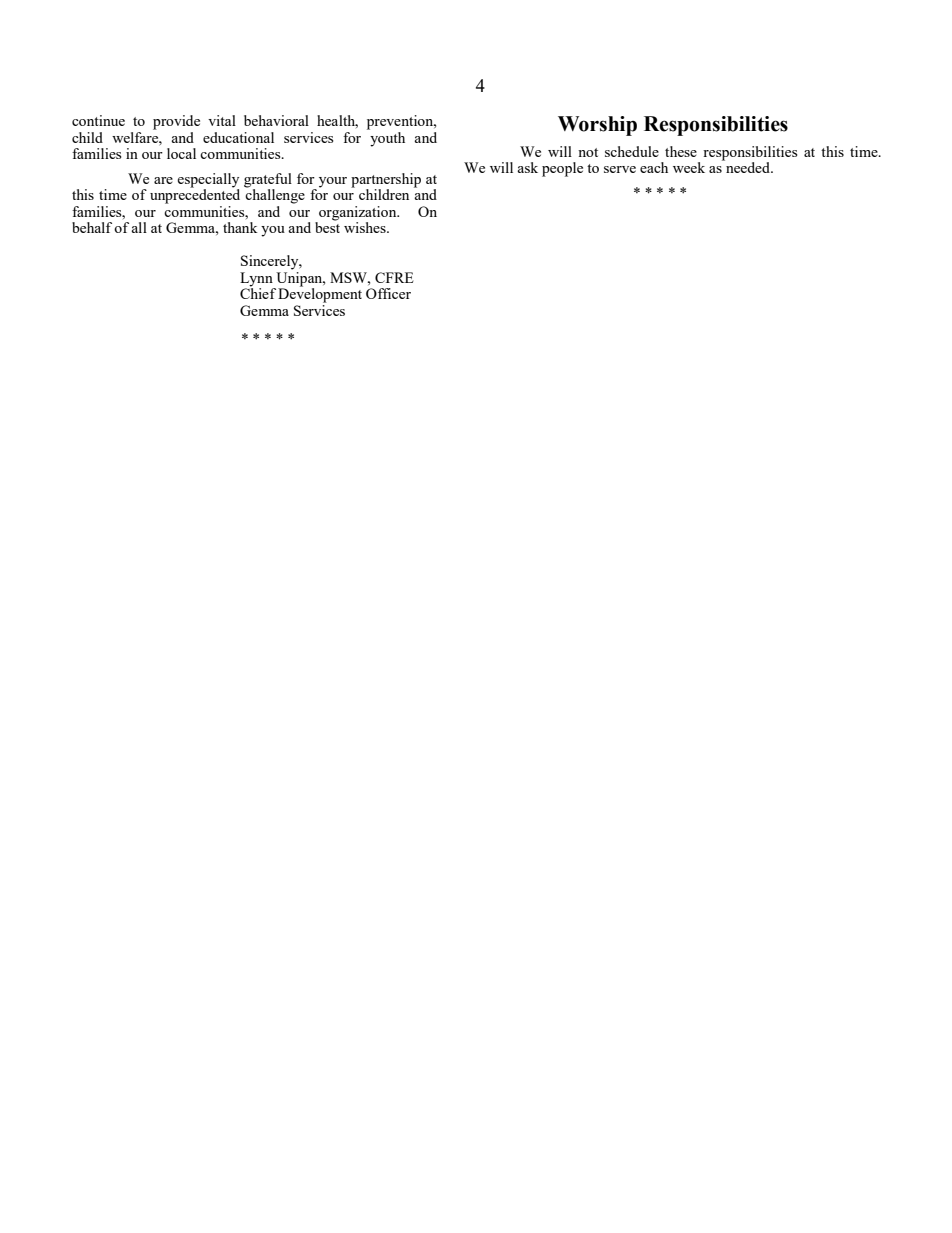 Image resolution: width=952 pixels, height=1233 pixels. What do you see at coordinates (358, 214) in the screenshot?
I see `organization` at bounding box center [358, 214].
